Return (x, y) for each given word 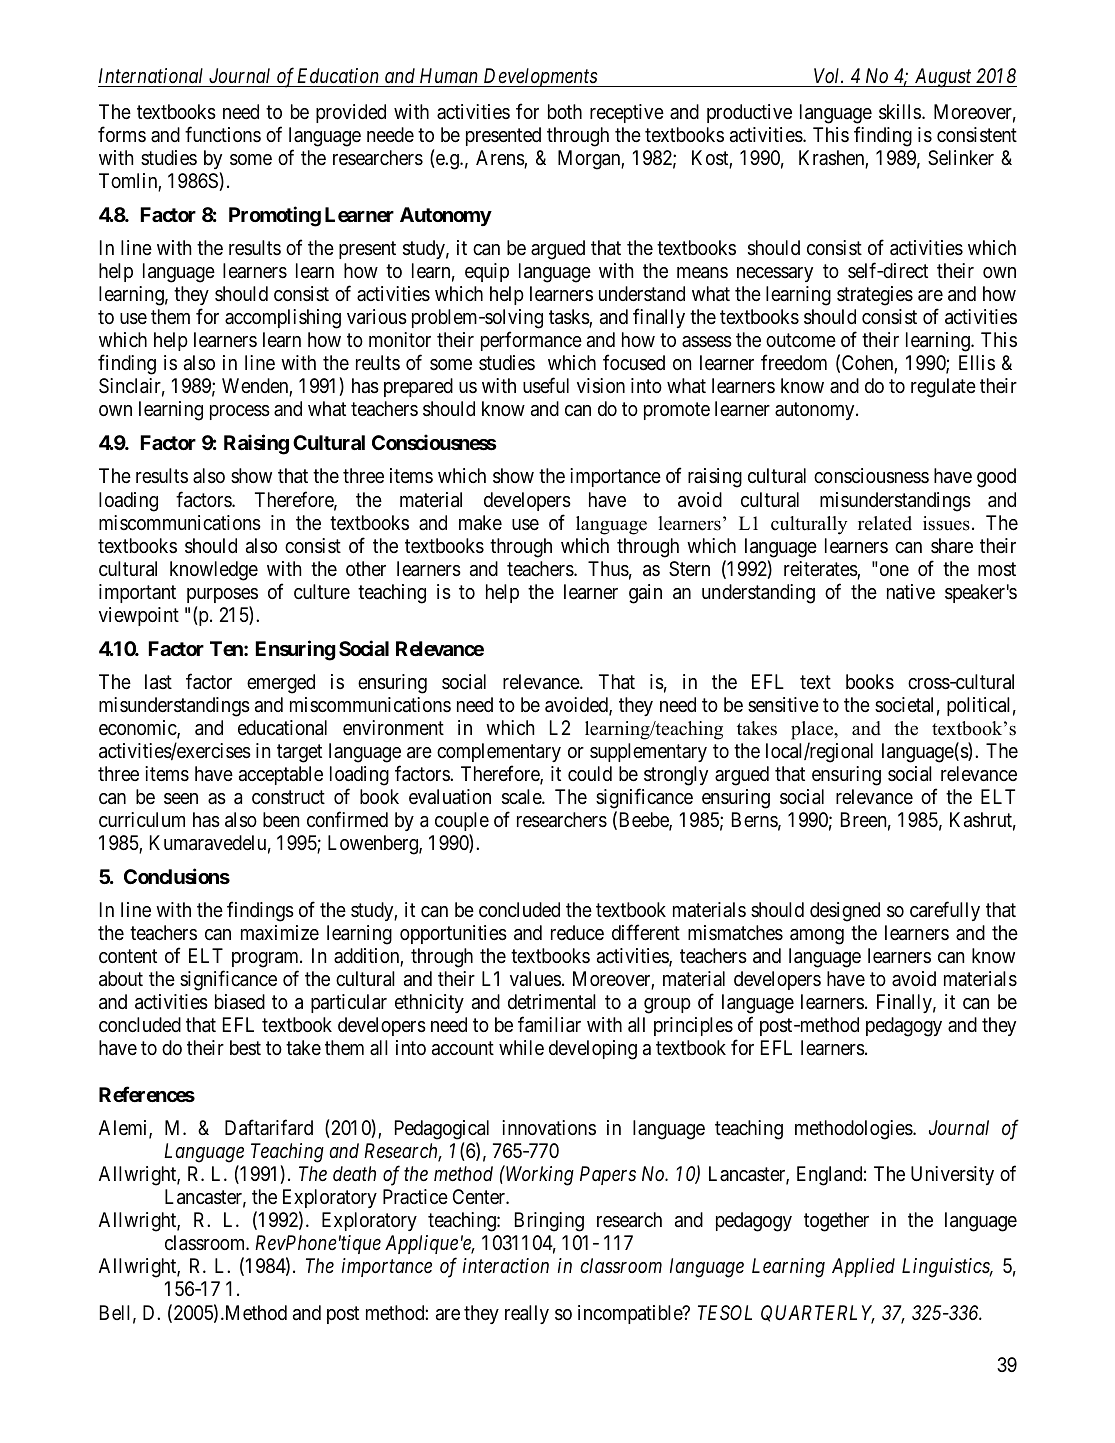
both (565, 111)
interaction (506, 1265)
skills (900, 112)
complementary (499, 752)
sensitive (783, 704)
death (354, 1173)
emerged (281, 684)
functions (223, 134)
